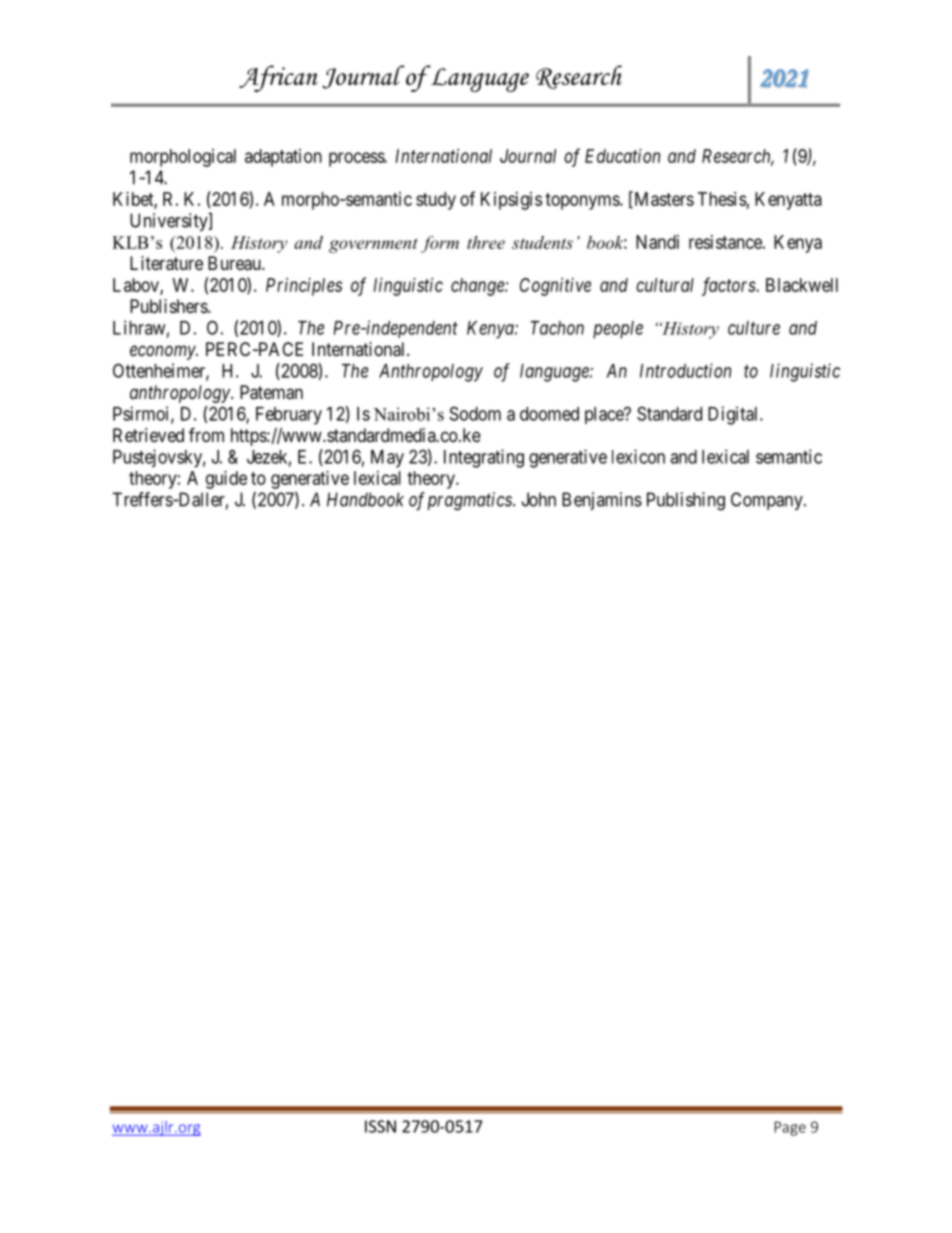 Image resolution: width=952 pixels, height=1233 pixels. I want to click on pragmatics, so click(470, 501).
